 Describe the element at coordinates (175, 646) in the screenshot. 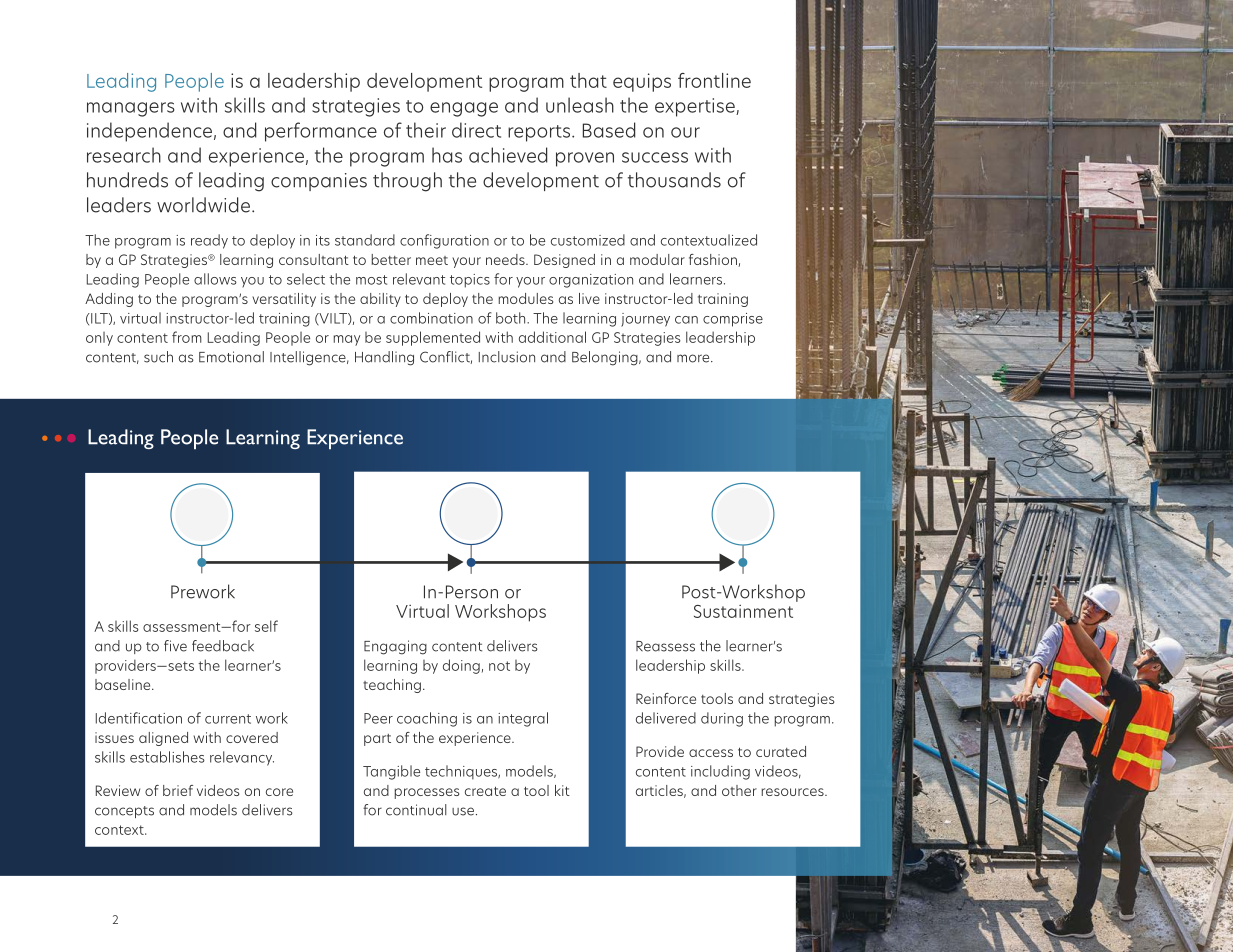

I see `five` at that location.
